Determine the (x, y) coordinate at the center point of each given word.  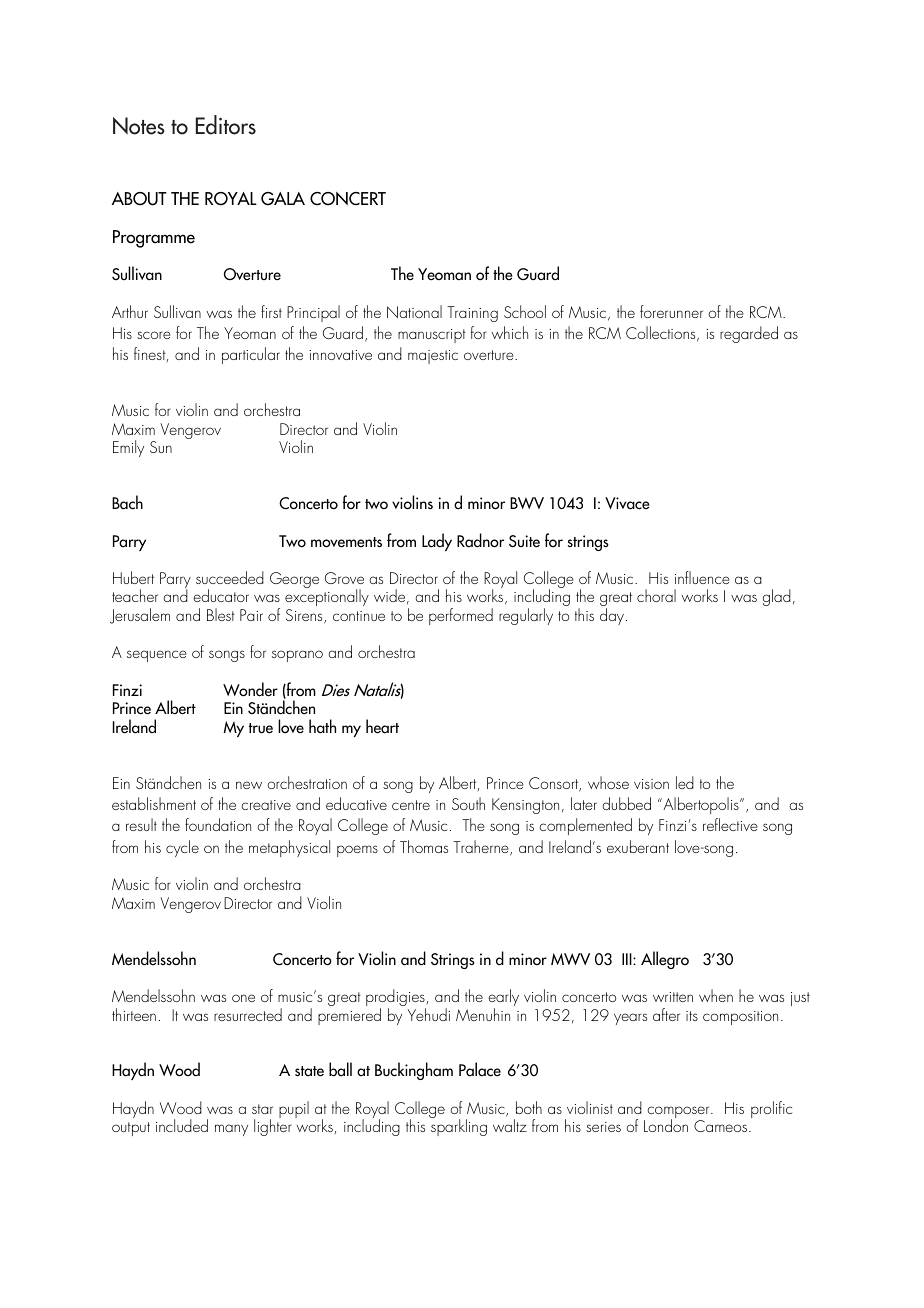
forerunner (671, 311)
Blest (221, 614)
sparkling (459, 1127)
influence (702, 577)
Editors (226, 125)
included (182, 1125)
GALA (283, 199)
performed (461, 616)
